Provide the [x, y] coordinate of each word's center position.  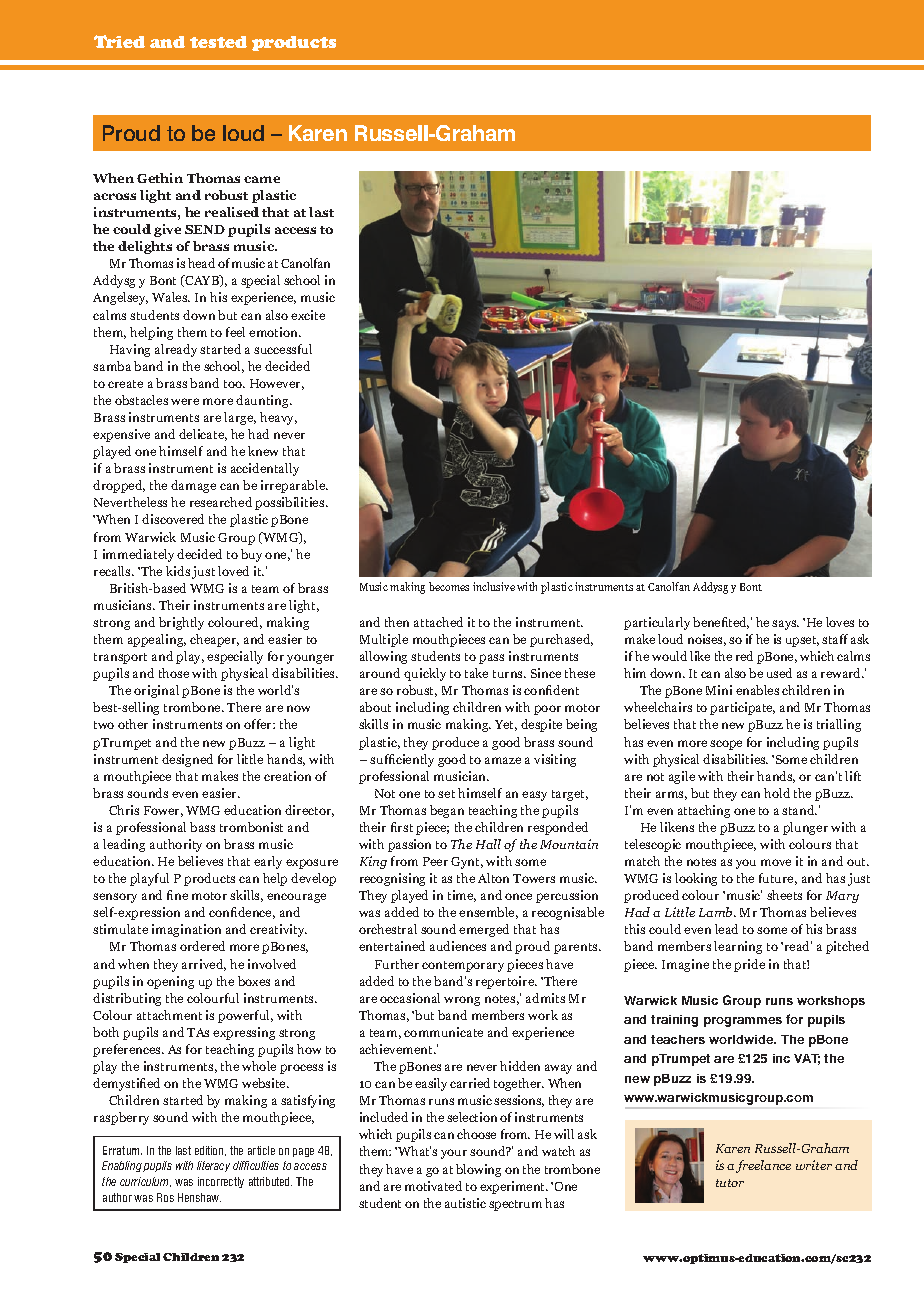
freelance [763, 1166]
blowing [478, 1170]
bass [202, 827]
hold [777, 793]
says [785, 625]
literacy [213, 1166]
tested [218, 42]
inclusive [494, 586]
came [262, 179]
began [447, 811]
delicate [203, 435]
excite [308, 315]
